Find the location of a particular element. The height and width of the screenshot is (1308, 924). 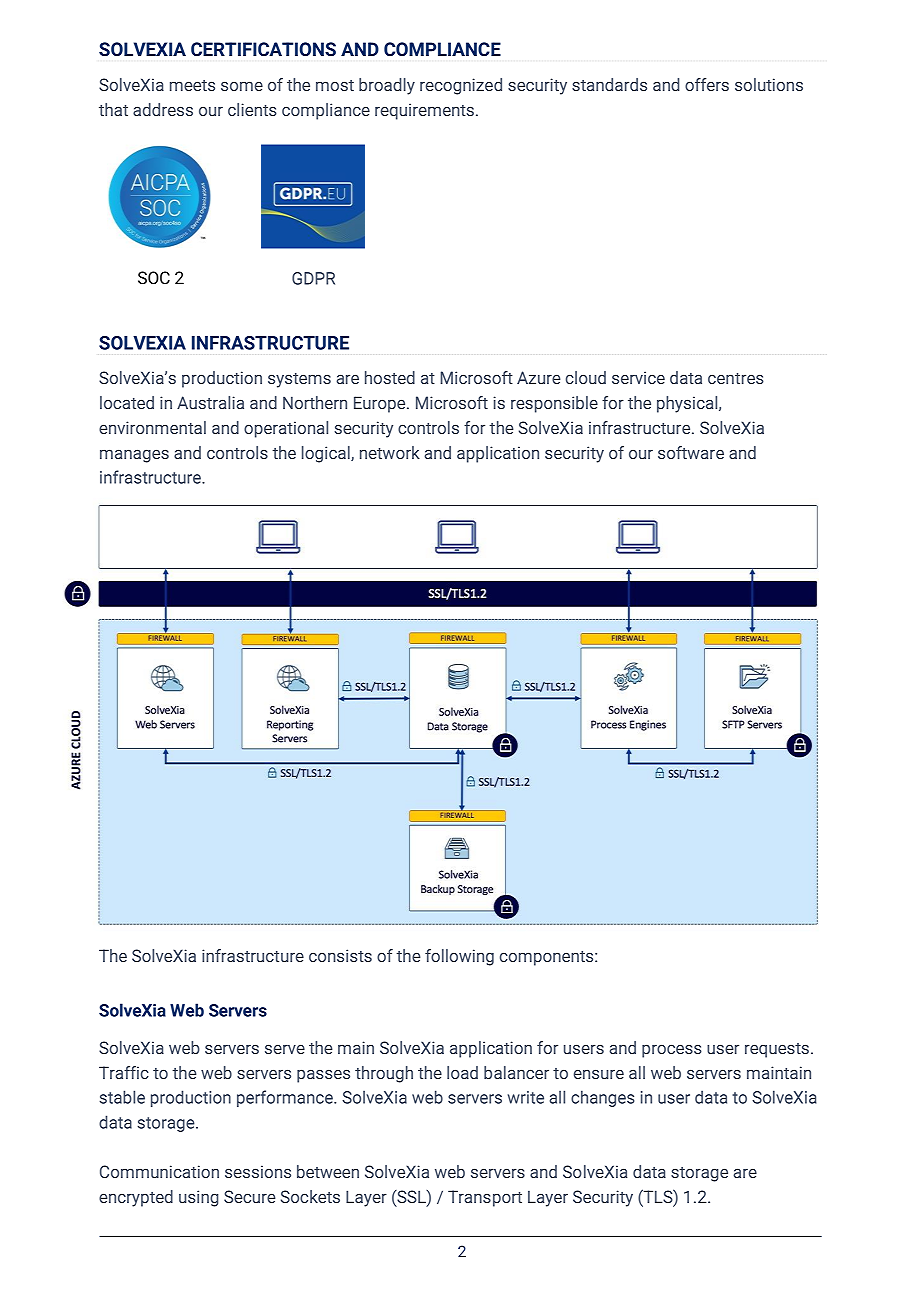

network is located at coordinates (390, 452).
